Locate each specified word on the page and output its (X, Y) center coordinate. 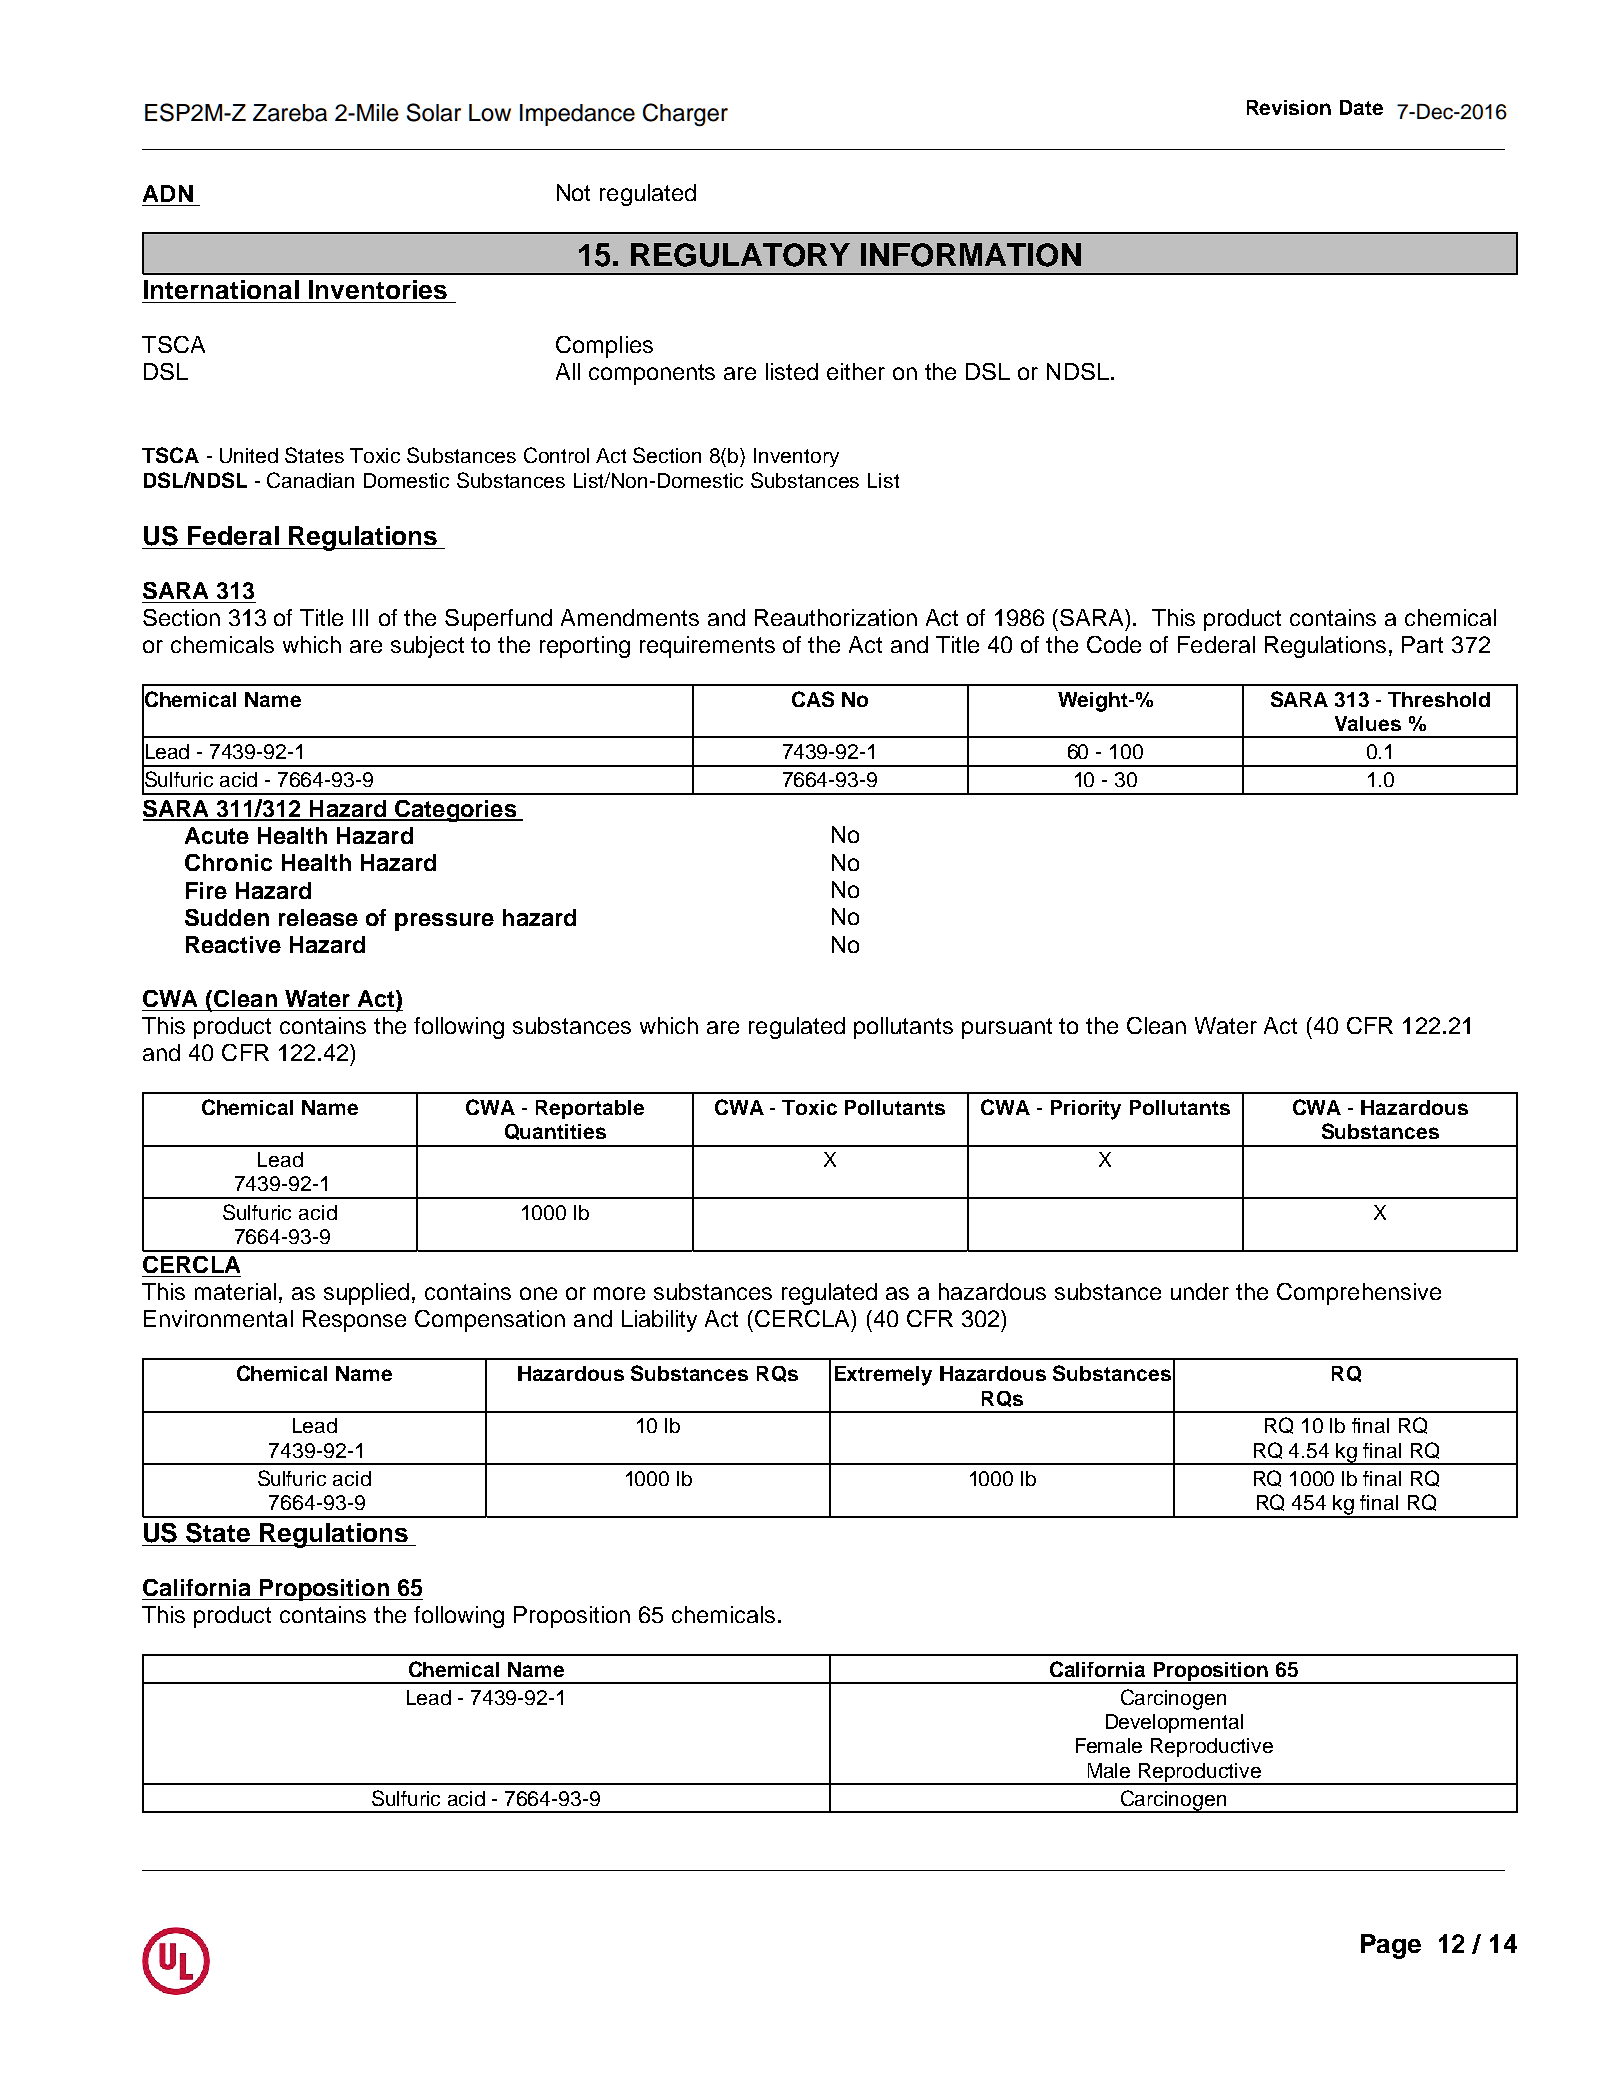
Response (354, 1321)
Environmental (218, 1318)
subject (427, 647)
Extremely (883, 1376)
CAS (813, 699)
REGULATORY (740, 255)
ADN (168, 193)
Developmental (1174, 1723)
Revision (1289, 107)
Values (1368, 723)
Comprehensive (1359, 1294)
